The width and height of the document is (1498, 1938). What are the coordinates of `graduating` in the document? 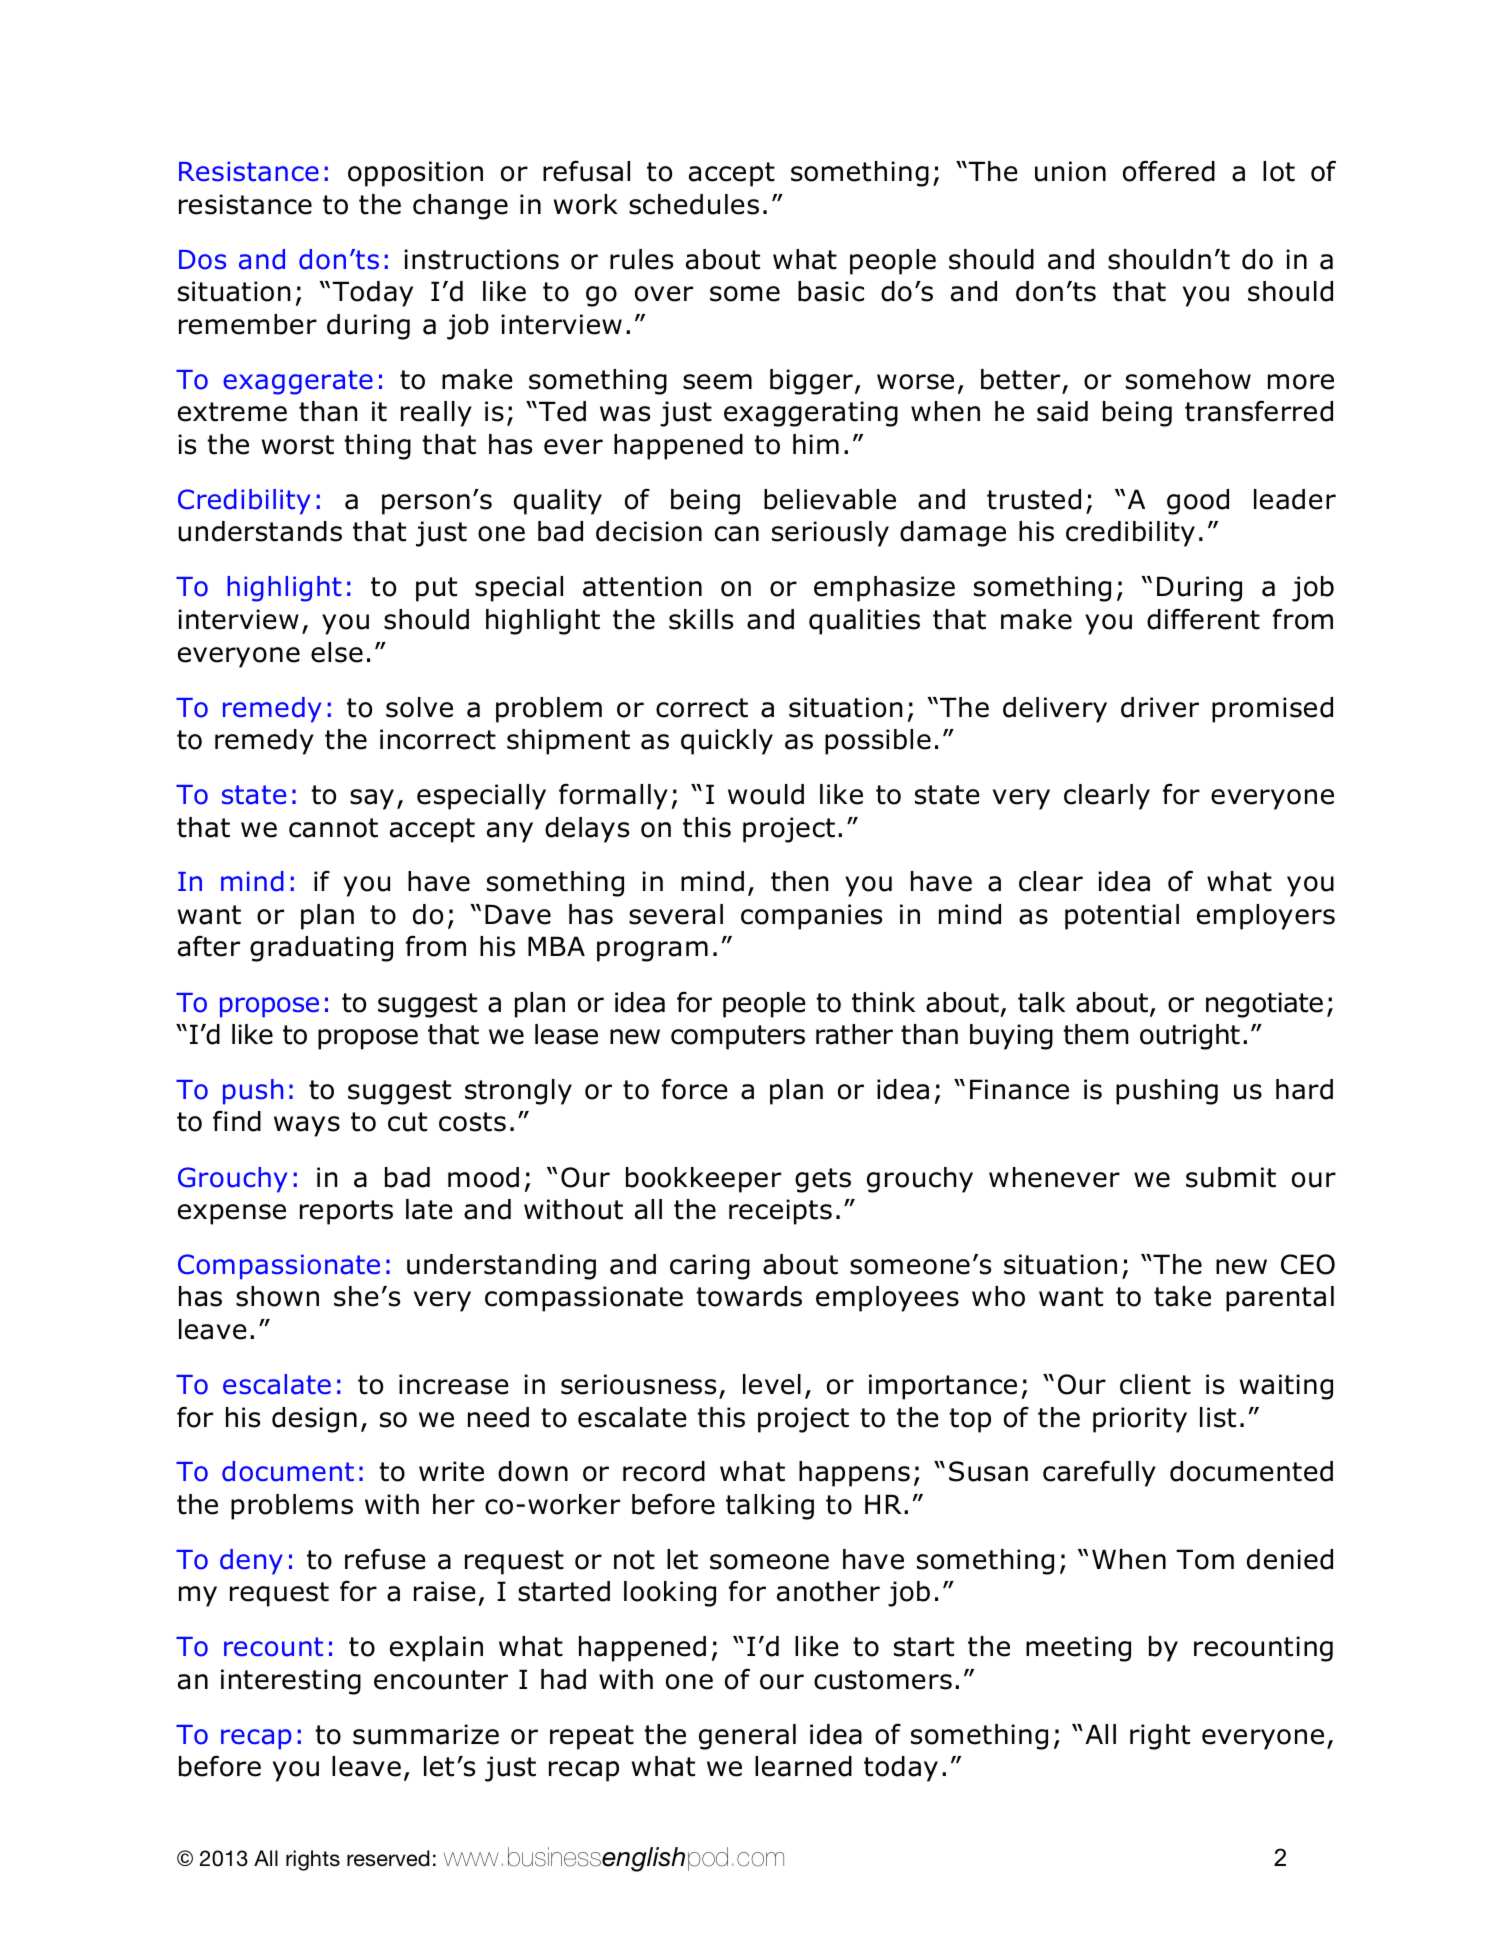 It's located at (321, 949).
